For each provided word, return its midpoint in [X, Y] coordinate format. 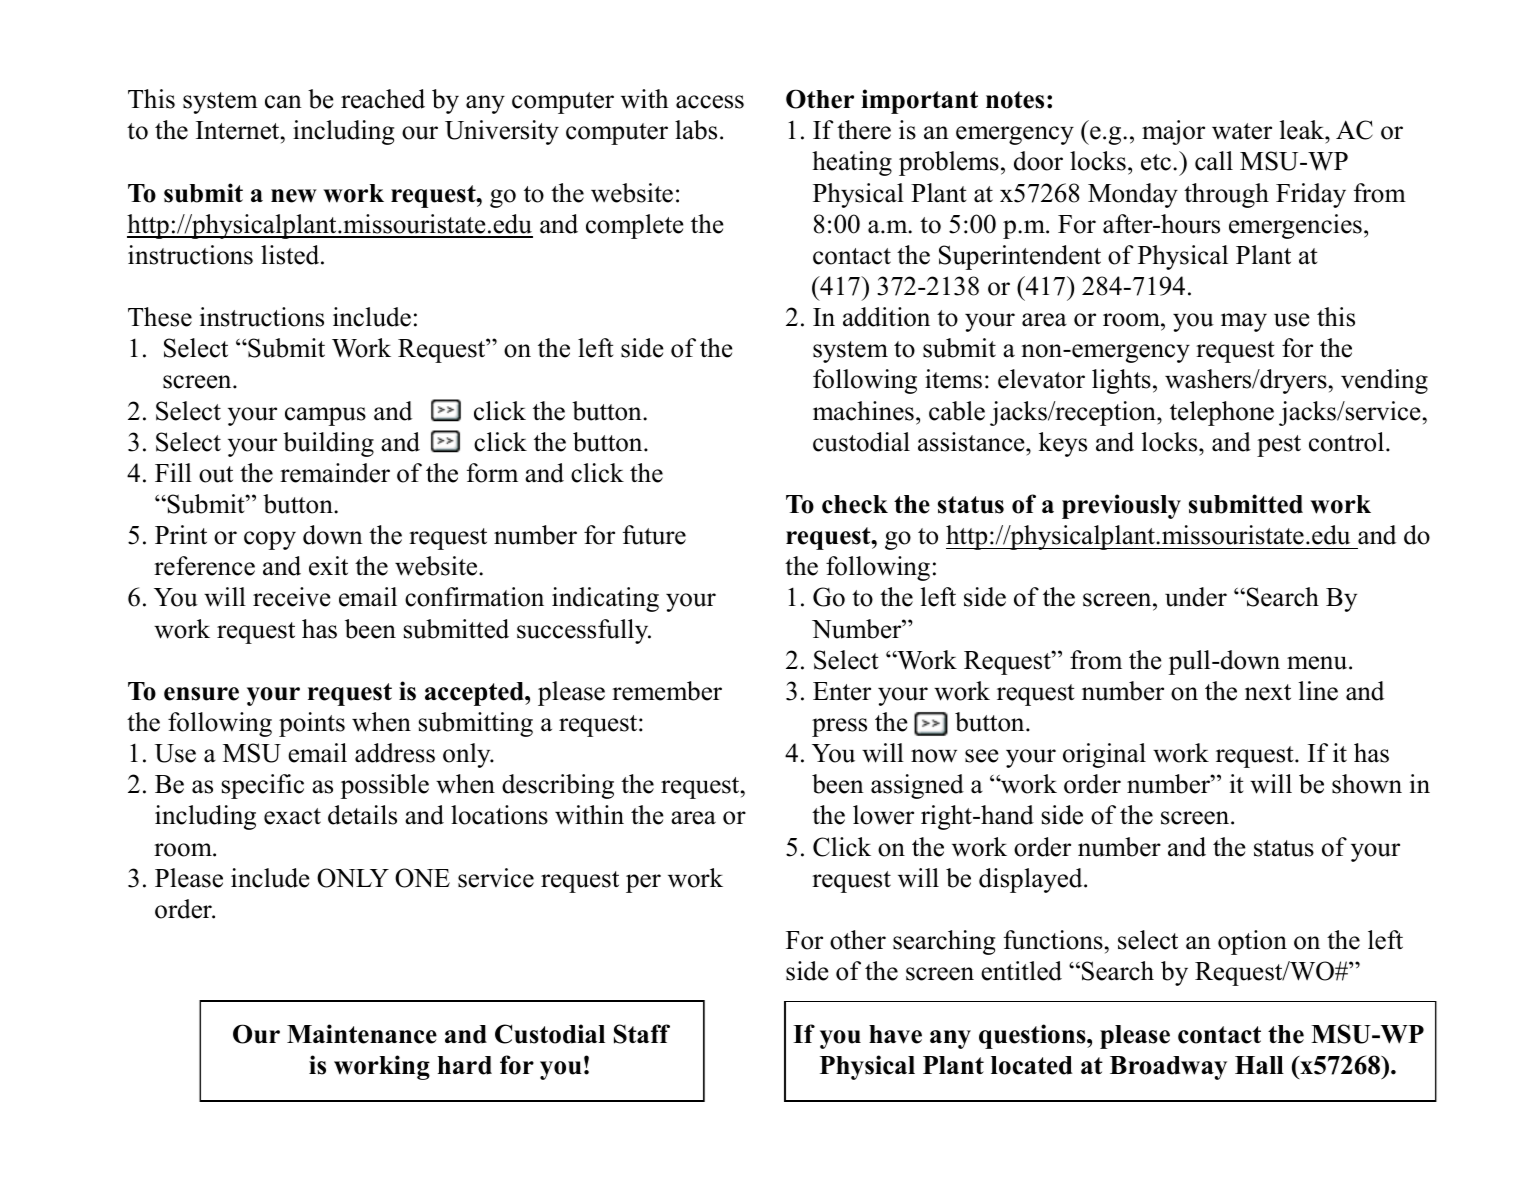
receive [292, 597]
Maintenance [362, 1034]
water [1242, 131]
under [1196, 597]
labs [696, 130]
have [895, 1034]
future [654, 535]
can [283, 102]
